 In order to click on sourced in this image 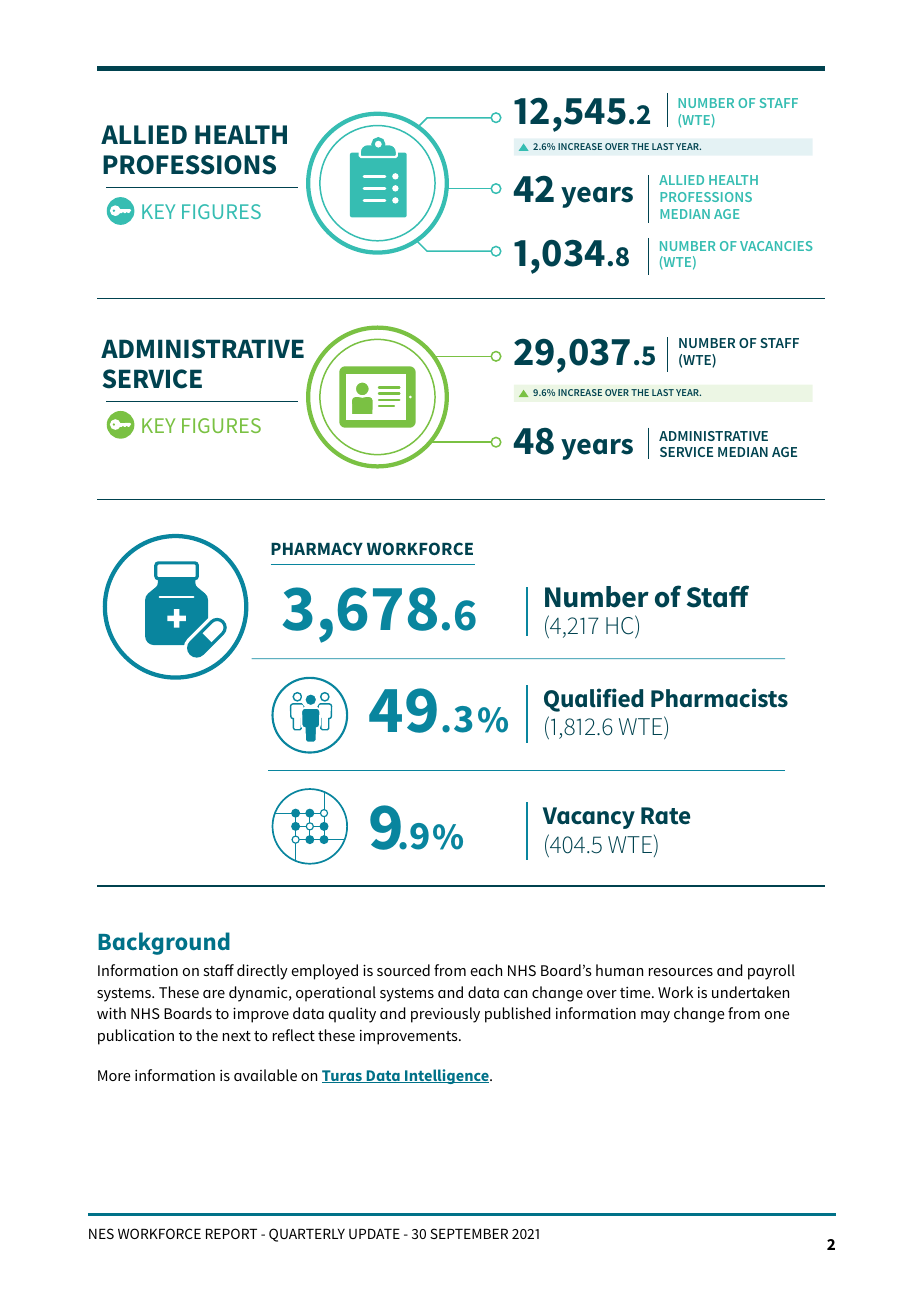, I will do `click(403, 970)`.
